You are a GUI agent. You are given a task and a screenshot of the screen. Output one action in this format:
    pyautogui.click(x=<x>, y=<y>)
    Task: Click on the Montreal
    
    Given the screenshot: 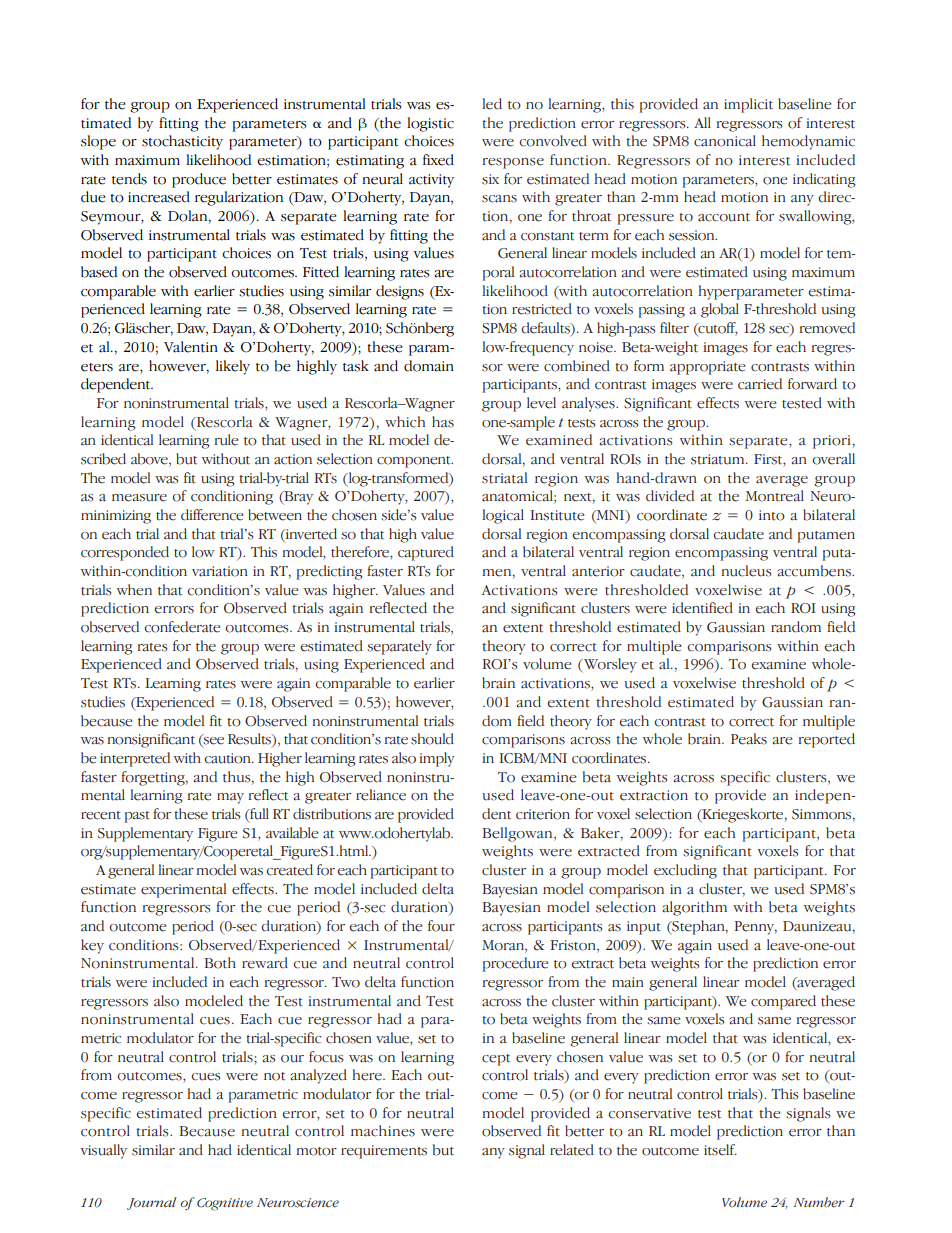 What is the action you would take?
    pyautogui.click(x=775, y=496)
